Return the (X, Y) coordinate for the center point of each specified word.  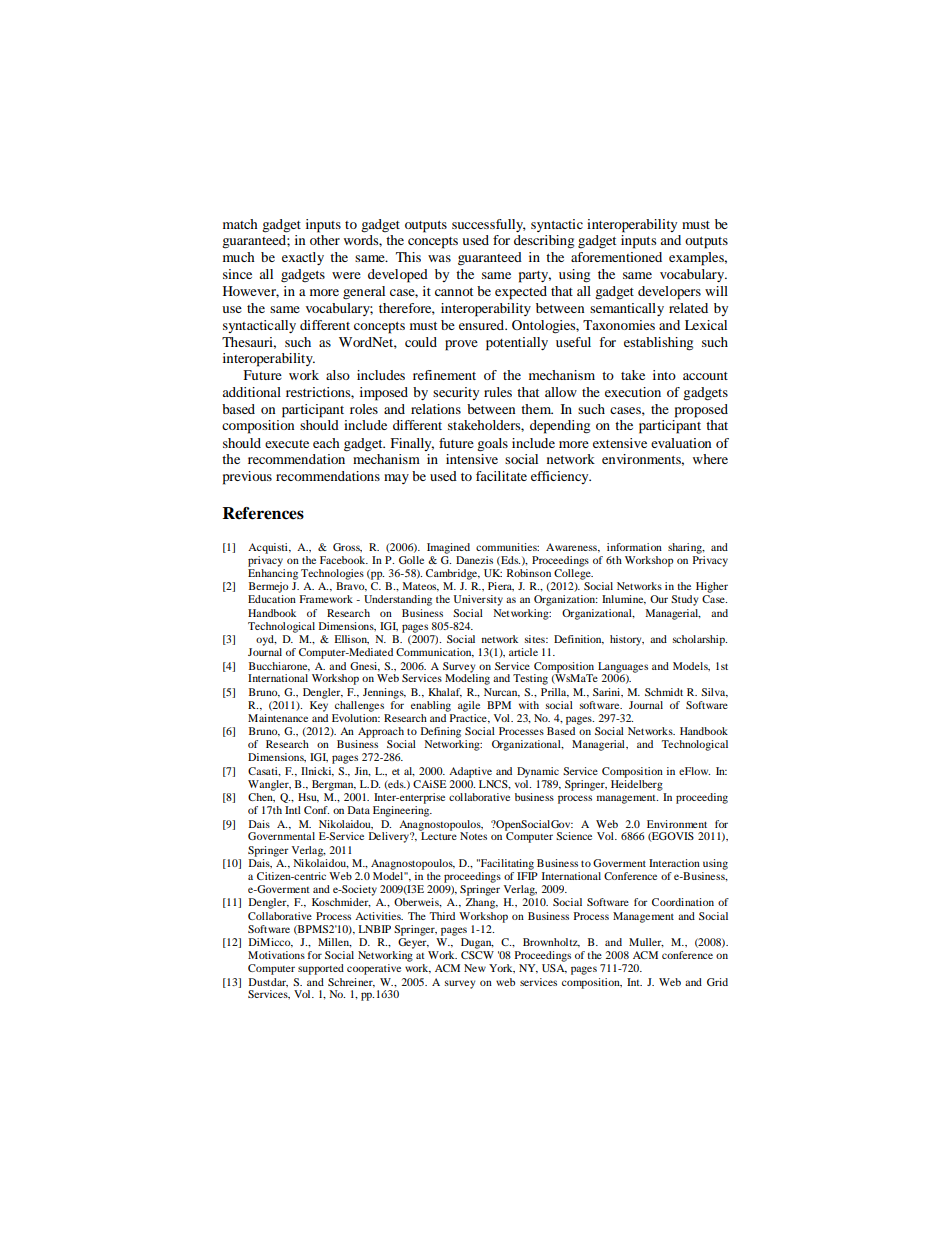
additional (251, 392)
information (634, 547)
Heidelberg (637, 784)
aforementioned (616, 257)
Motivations (276, 955)
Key (319, 706)
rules (498, 392)
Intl (293, 810)
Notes (473, 836)
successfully (489, 225)
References (263, 513)
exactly (303, 258)
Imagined (448, 548)
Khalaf (445, 693)
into (664, 375)
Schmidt (664, 692)
